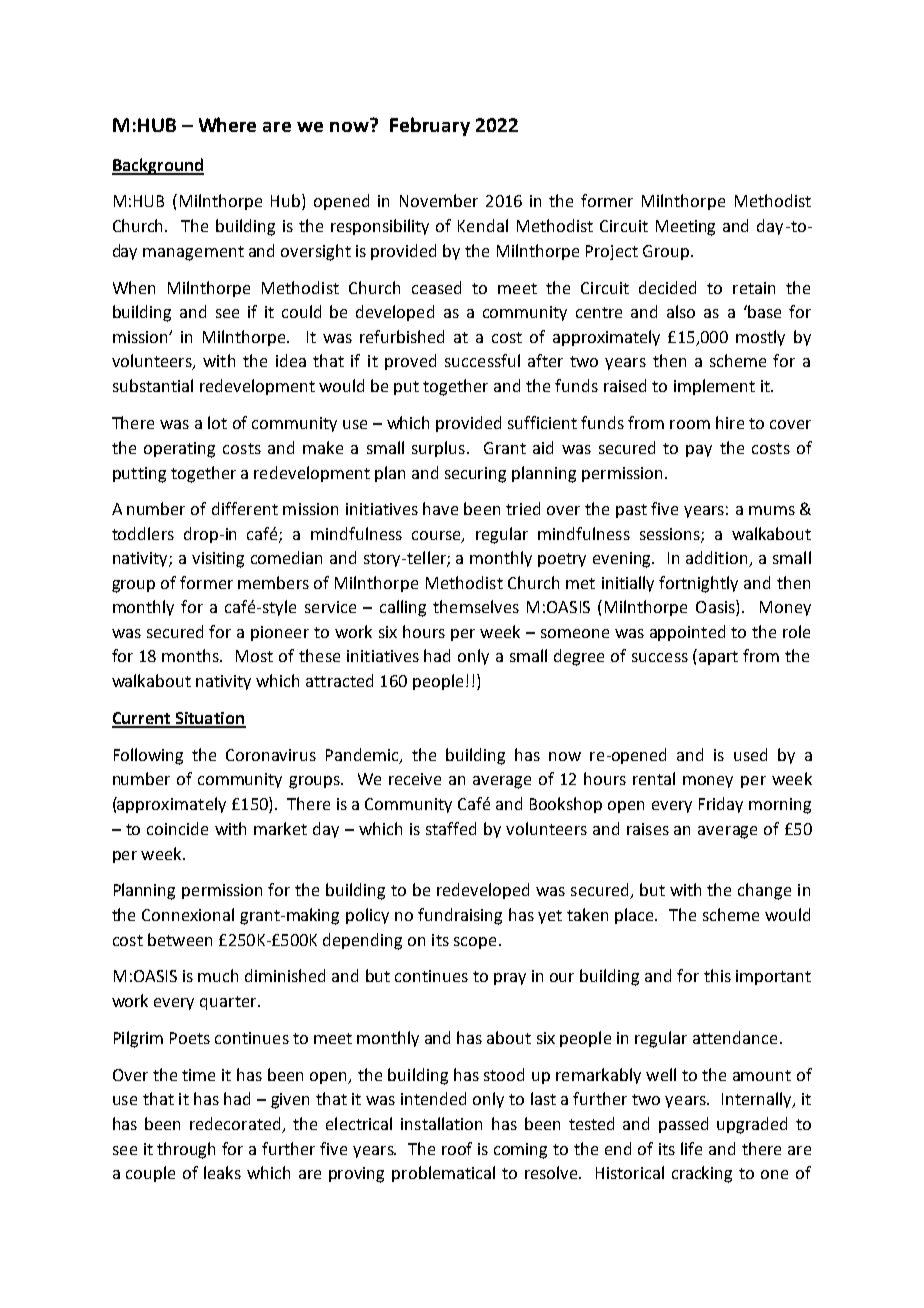 The width and height of the document is (924, 1308). Describe the element at coordinates (612, 252) in the document. I see `Project` at that location.
